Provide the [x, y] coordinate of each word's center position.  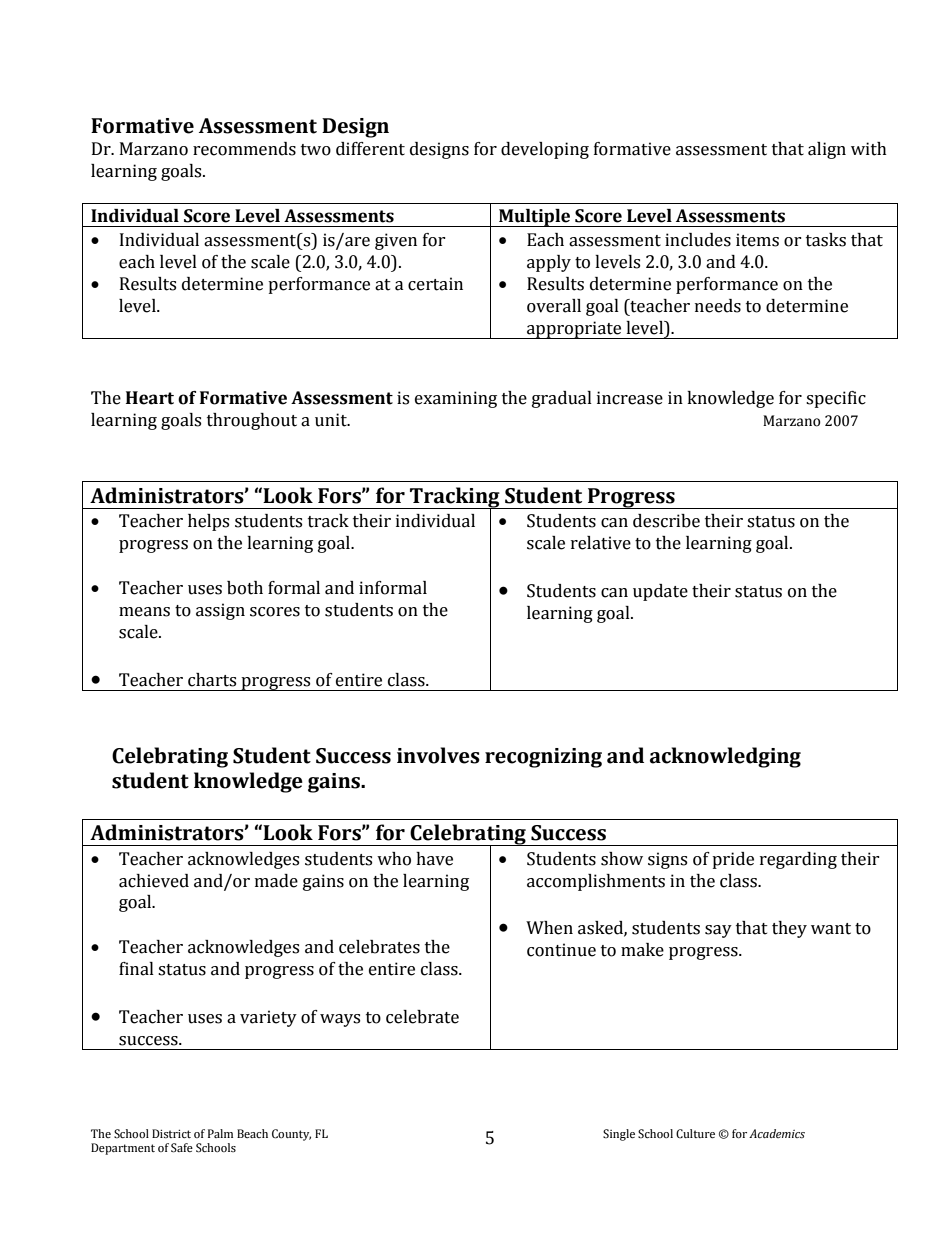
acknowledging [725, 757]
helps [208, 522]
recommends [244, 149]
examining [456, 399]
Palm [220, 1133]
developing [545, 150]
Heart [150, 398]
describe [666, 521]
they [789, 929]
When [549, 928]
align [827, 150]
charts [212, 680]
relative [601, 543]
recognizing [543, 758]
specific [836, 399]
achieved [154, 881]
